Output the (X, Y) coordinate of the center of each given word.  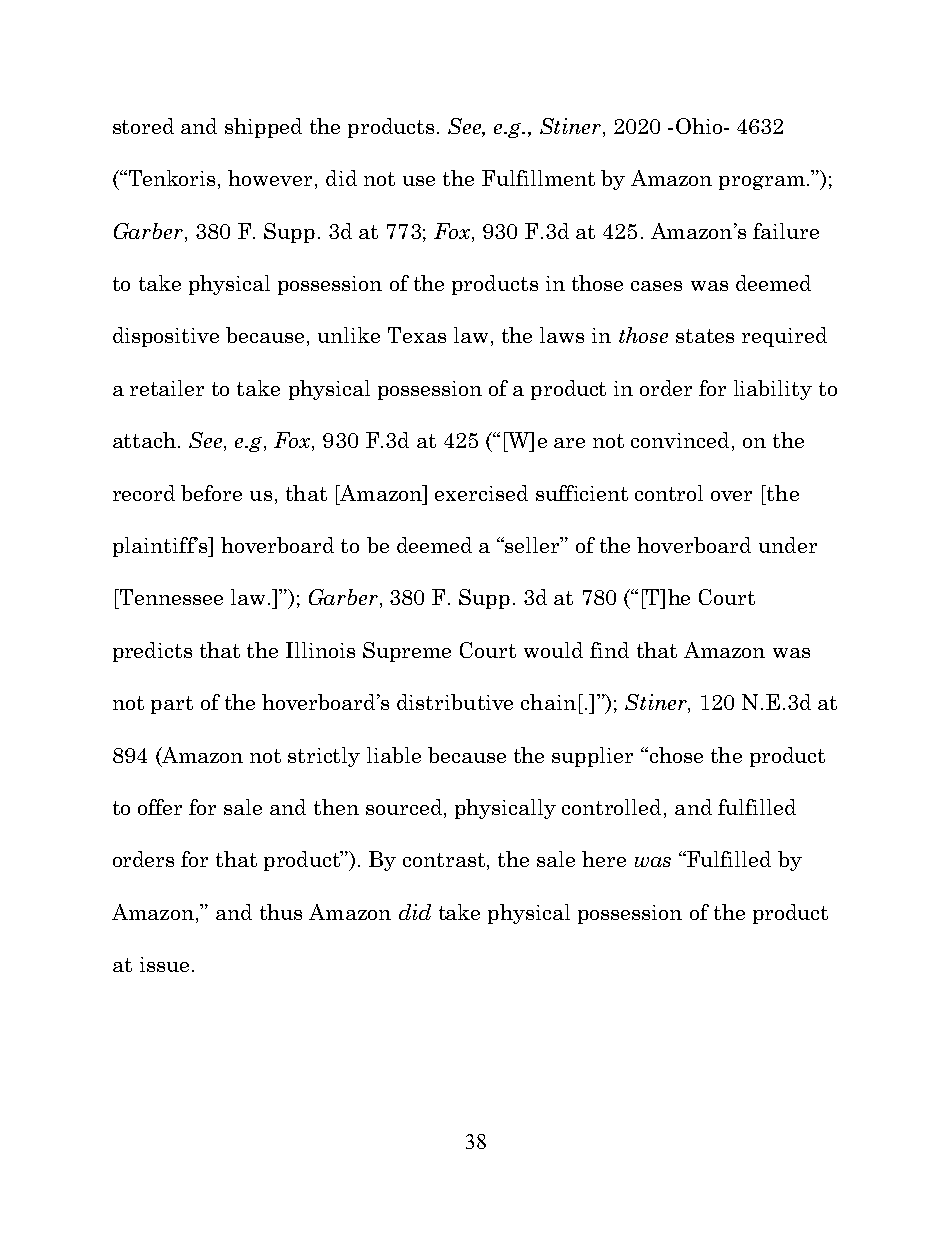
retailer (167, 388)
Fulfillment (538, 178)
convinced (680, 440)
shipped (263, 128)
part (172, 705)
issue (164, 964)
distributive (455, 702)
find (609, 650)
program (762, 183)
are (569, 443)
